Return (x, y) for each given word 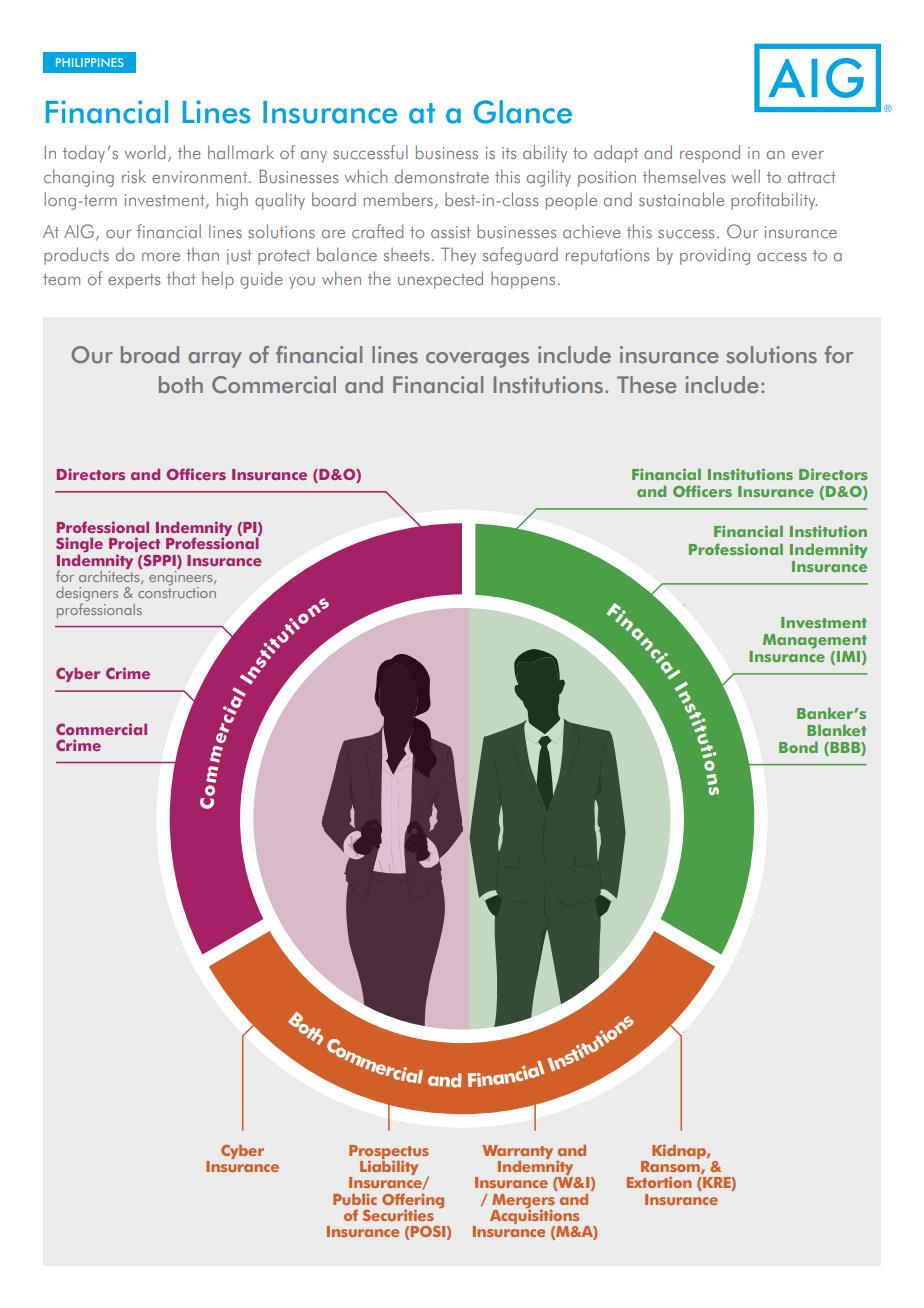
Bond (798, 747)
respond (710, 154)
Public (355, 1199)
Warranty (517, 1152)
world (145, 152)
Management (815, 641)
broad (150, 355)
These (647, 385)
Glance (523, 112)
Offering (413, 1201)
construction (177, 592)
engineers (182, 578)
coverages (477, 360)
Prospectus (389, 1153)
